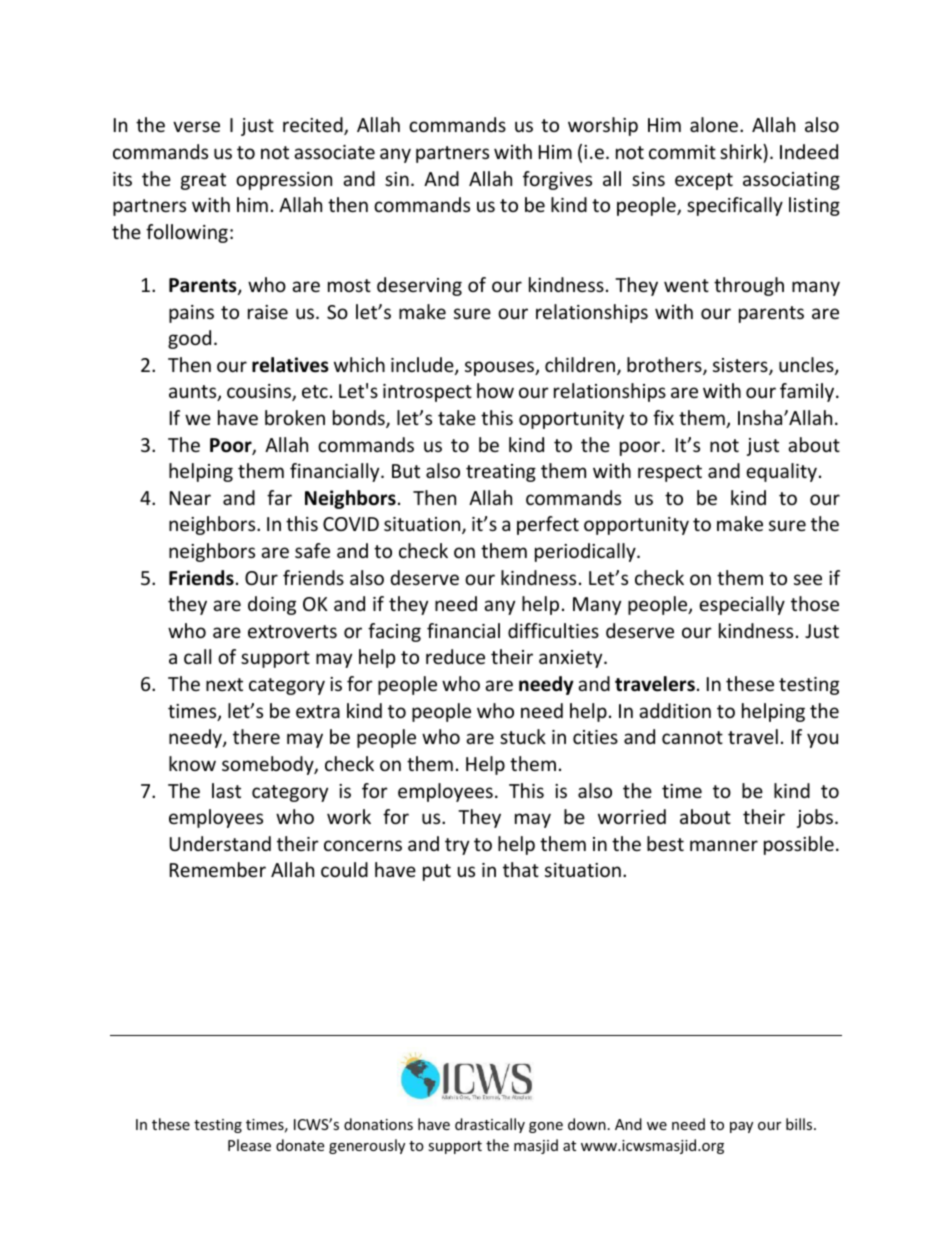 The width and height of the screenshot is (952, 1233). I want to click on pay, so click(741, 1127).
